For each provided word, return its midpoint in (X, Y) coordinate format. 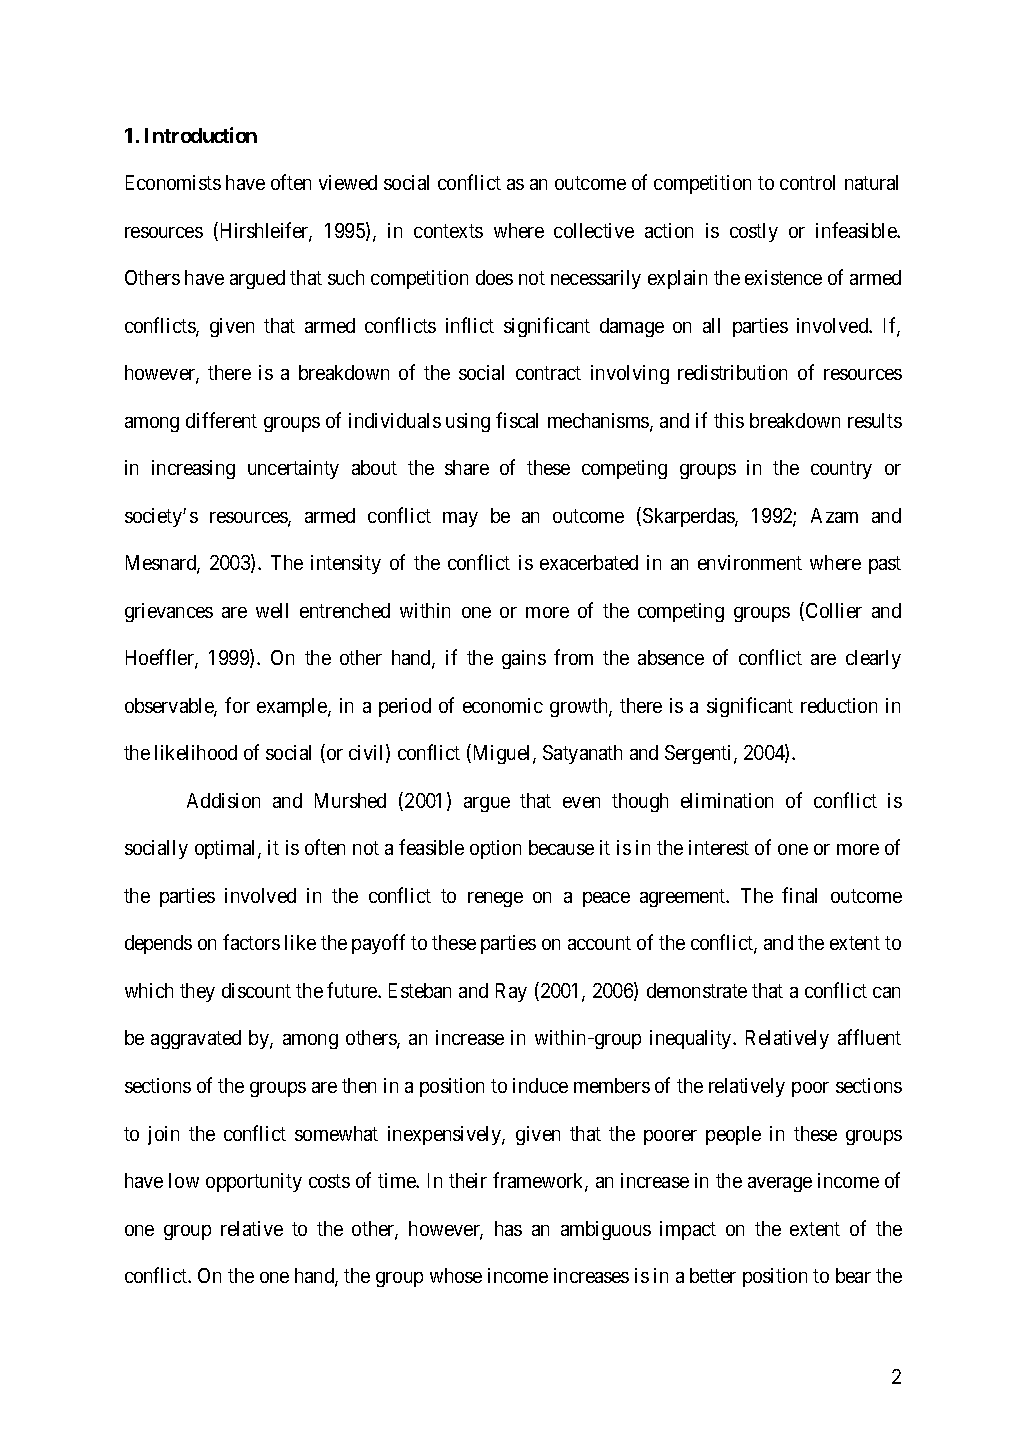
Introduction (201, 135)
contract (548, 373)
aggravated (196, 1039)
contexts (448, 231)
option (495, 849)
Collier (832, 611)
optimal (227, 849)
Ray (511, 992)
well (272, 610)
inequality (692, 1039)
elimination (727, 800)
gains (524, 659)
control (807, 182)
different (221, 420)
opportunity (254, 1182)
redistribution (732, 372)
